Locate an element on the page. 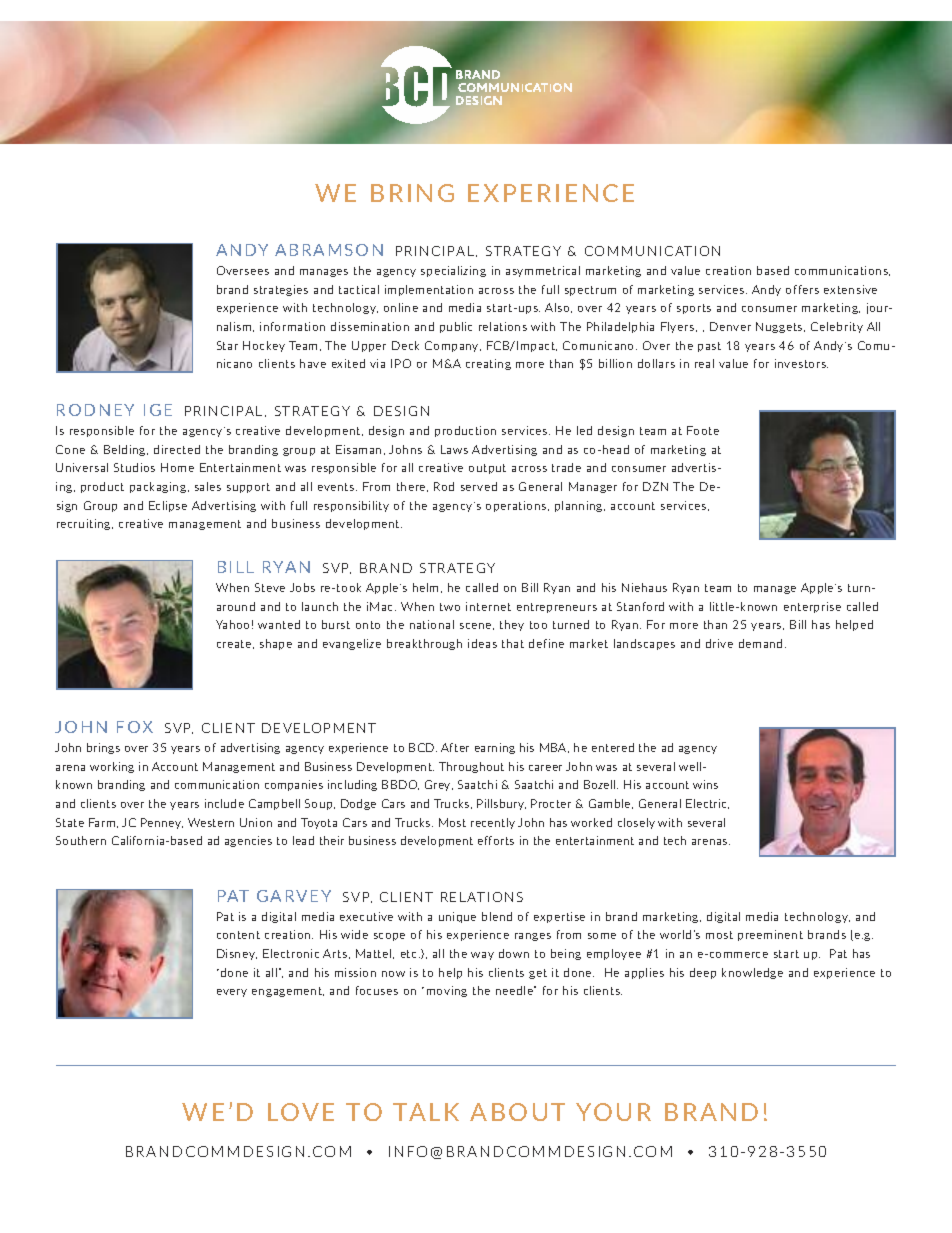  ideas is located at coordinates (482, 643).
